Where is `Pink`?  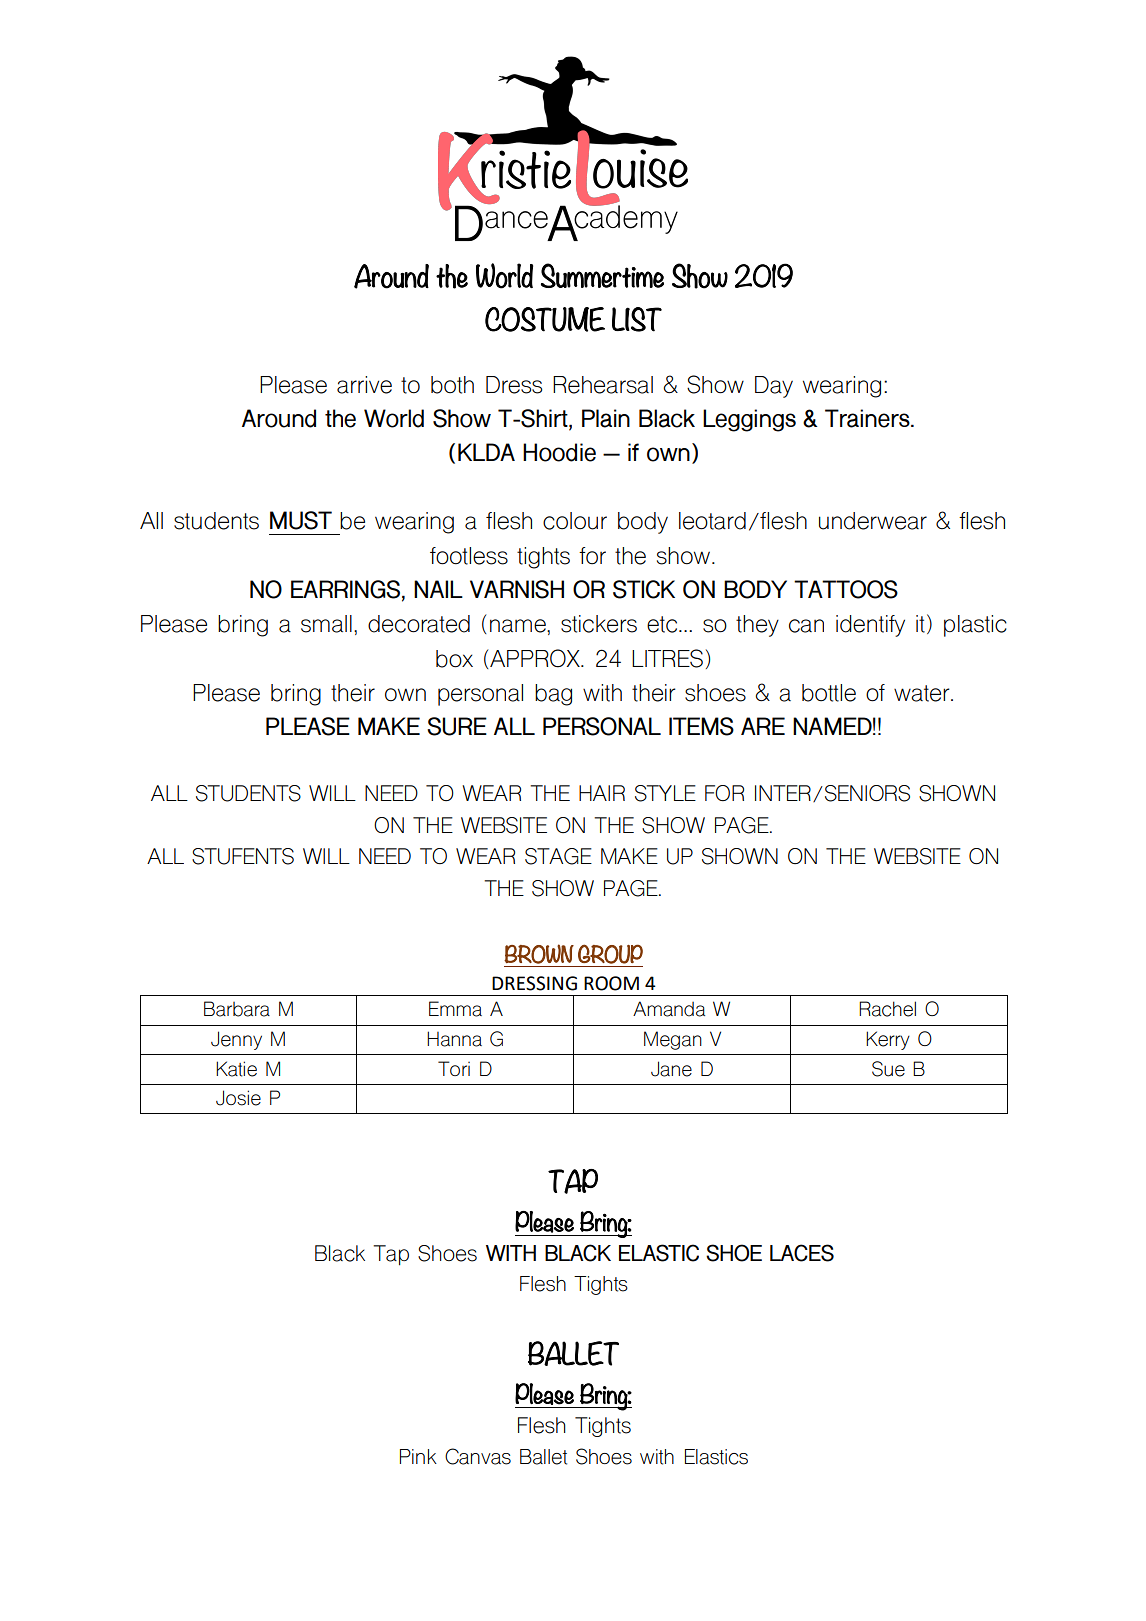 Pink is located at coordinates (418, 1456).
